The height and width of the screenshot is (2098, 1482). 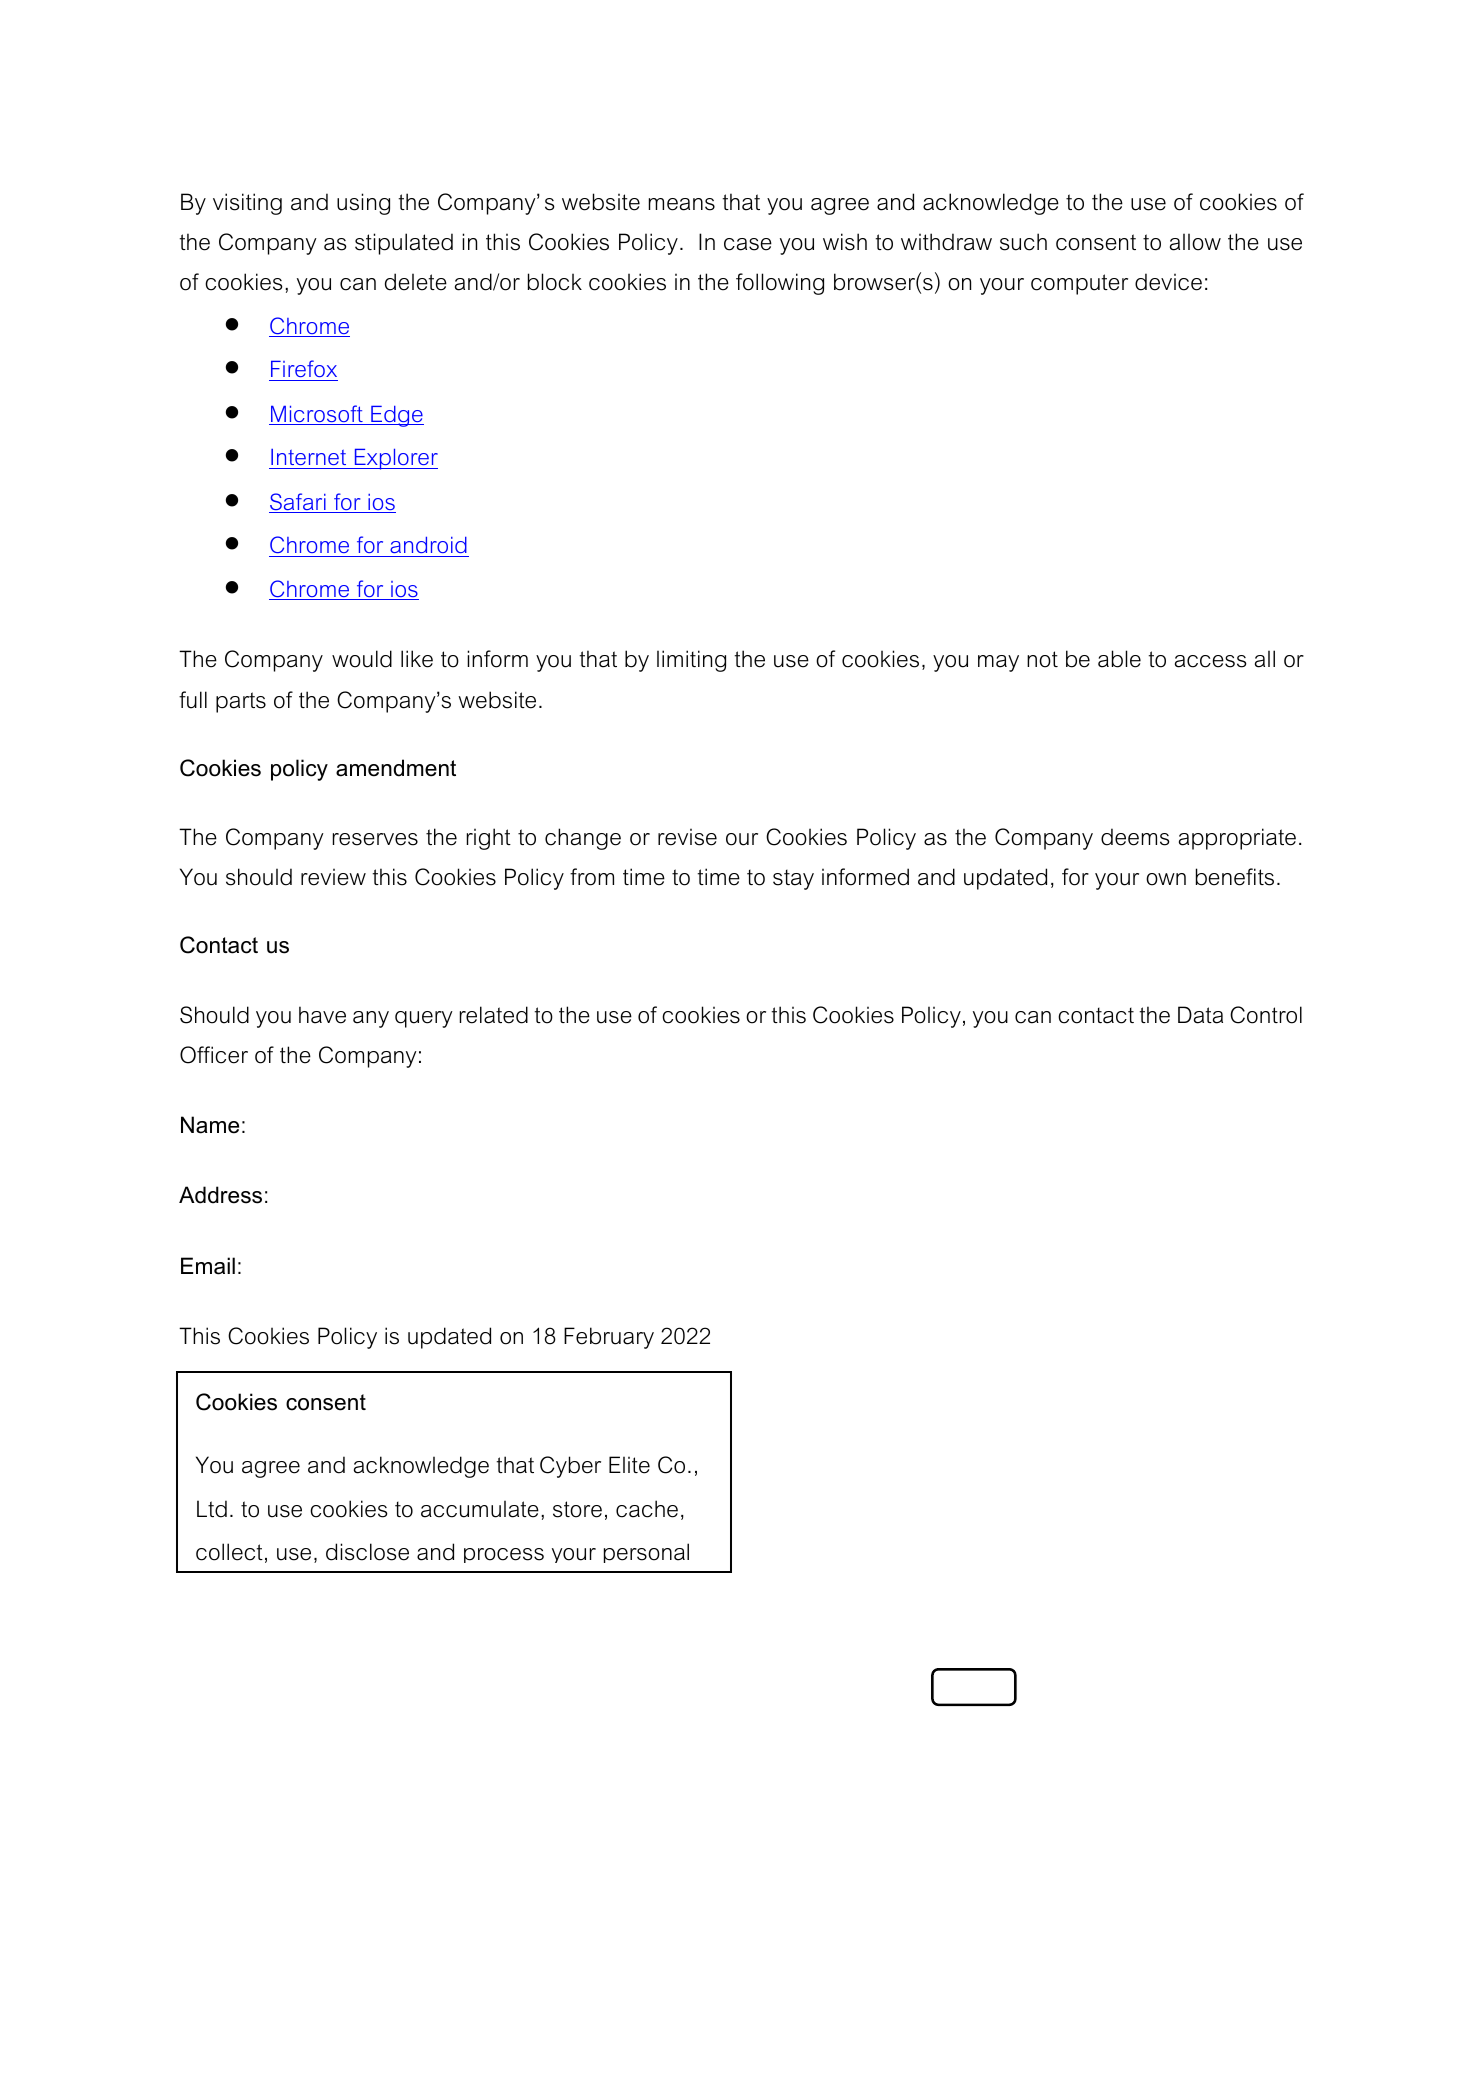 I want to click on disclose, so click(x=367, y=1552).
